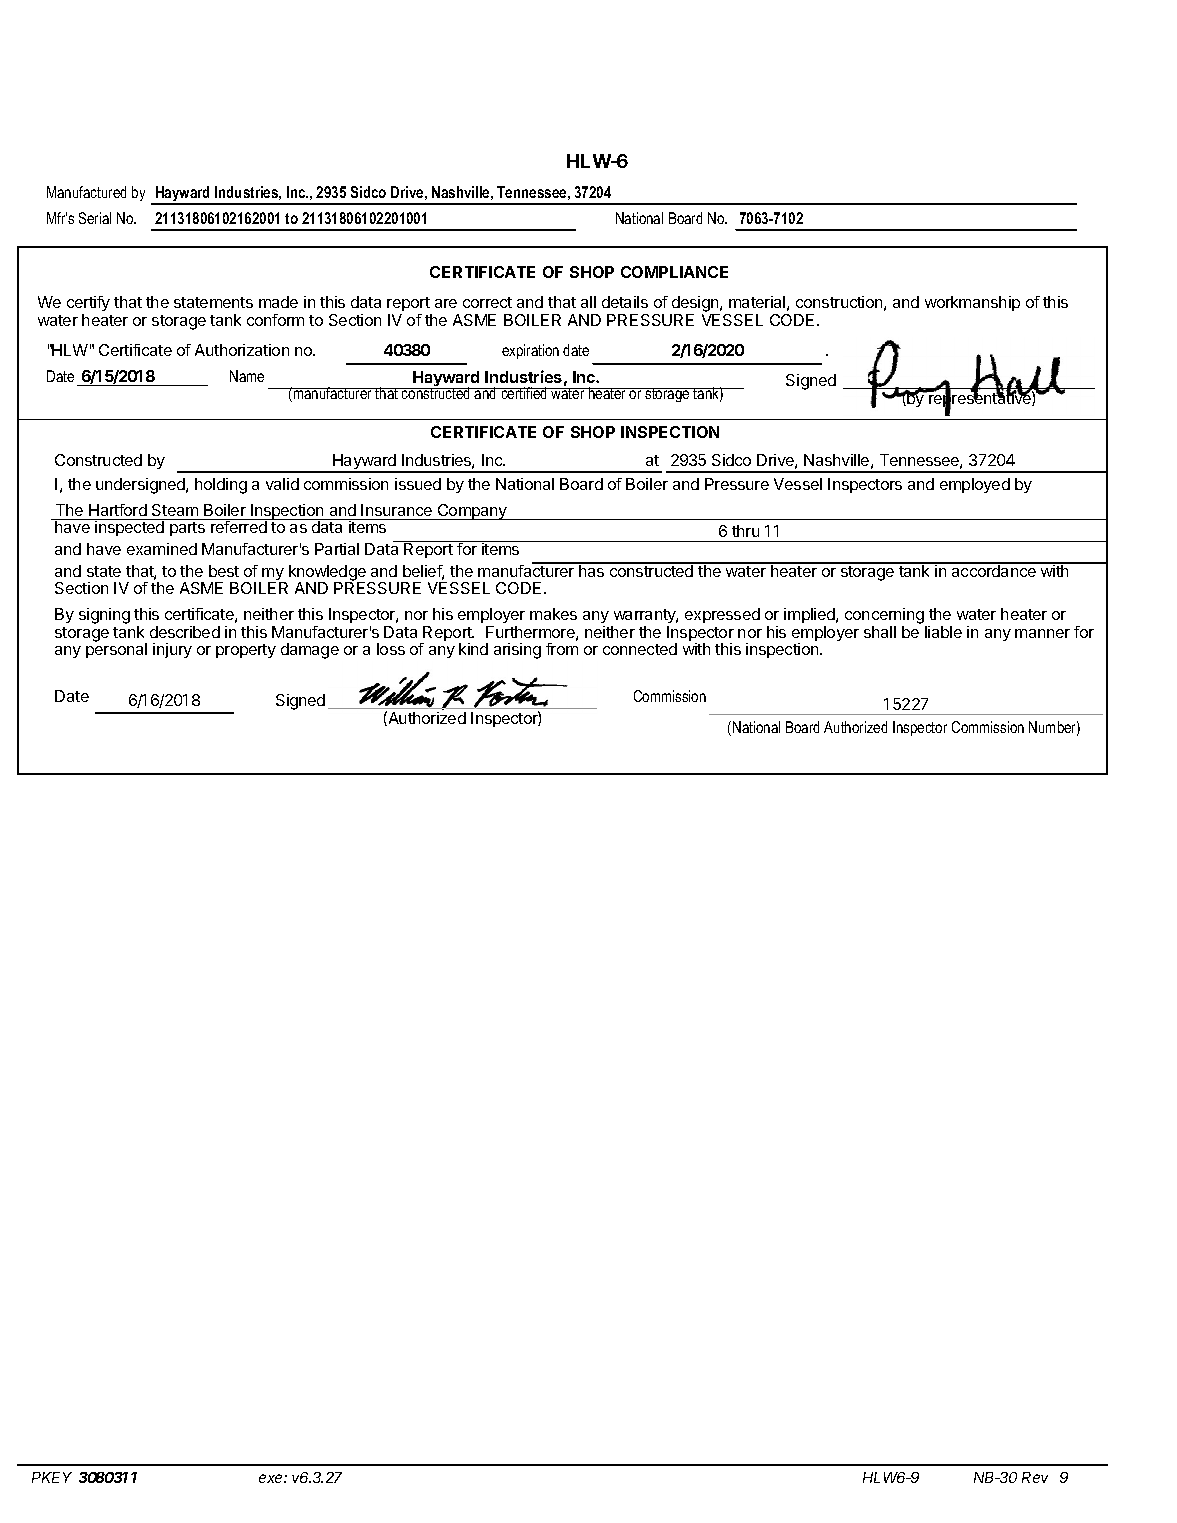 This screenshot has width=1177, height=1523. I want to click on arising, so click(517, 651).
